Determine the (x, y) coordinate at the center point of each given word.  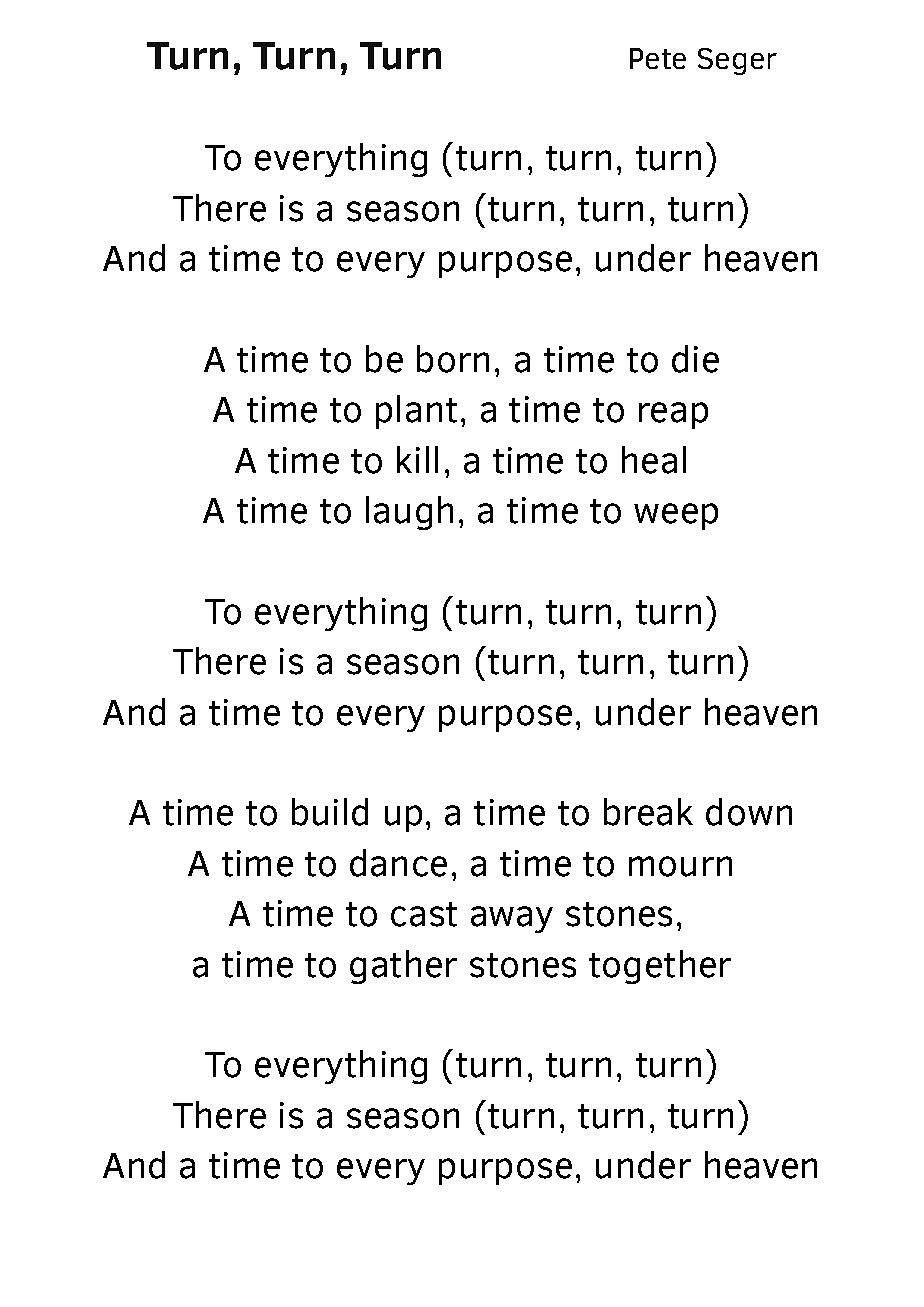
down (749, 812)
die (695, 359)
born (453, 359)
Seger (737, 61)
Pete (658, 58)
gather (403, 967)
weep (676, 516)
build (330, 812)
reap (673, 415)
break (648, 812)
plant (416, 412)
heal (654, 460)
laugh (409, 513)
